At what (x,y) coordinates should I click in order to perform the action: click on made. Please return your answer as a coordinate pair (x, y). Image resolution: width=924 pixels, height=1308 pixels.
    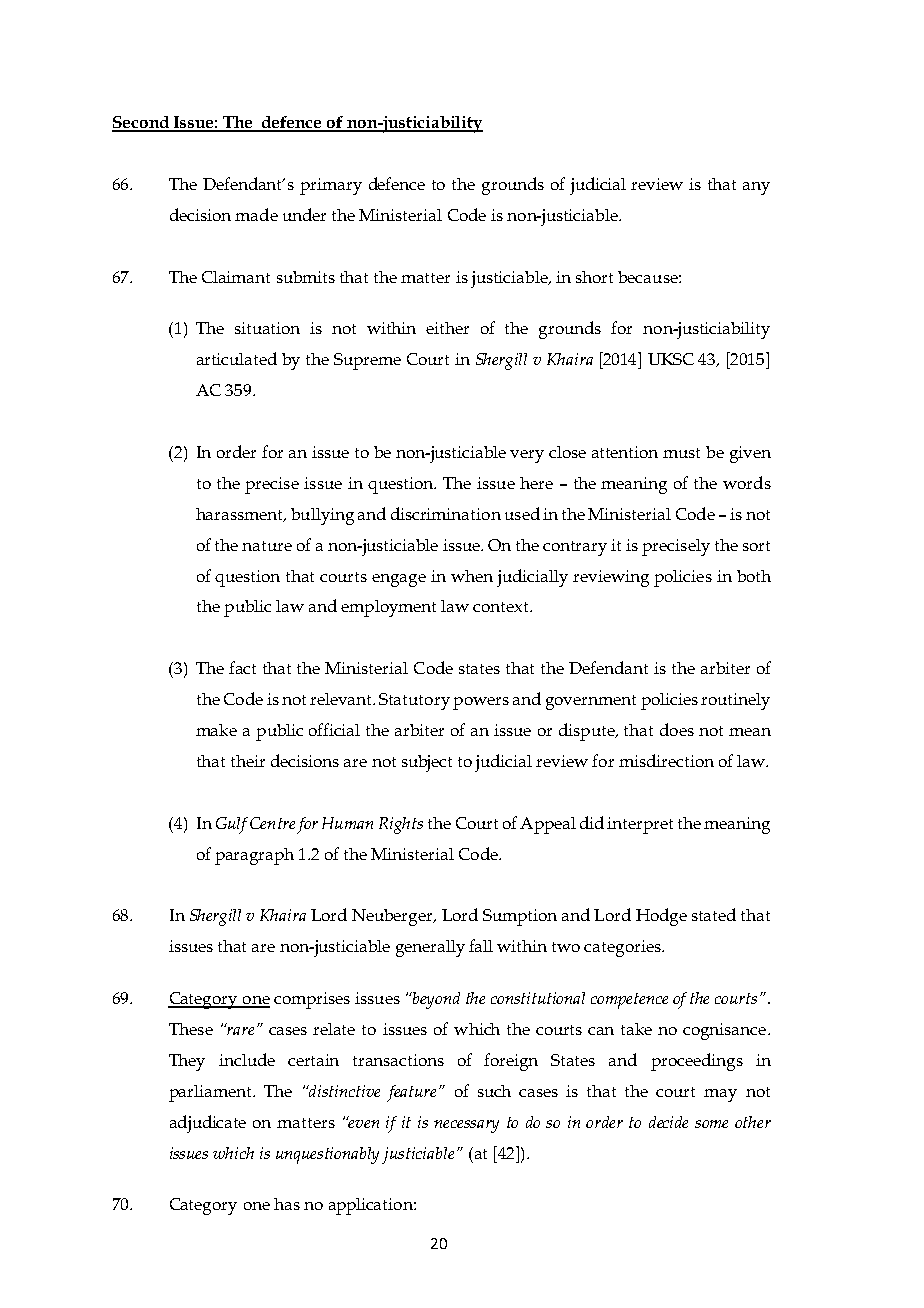
    Looking at the image, I should click on (256, 214).
